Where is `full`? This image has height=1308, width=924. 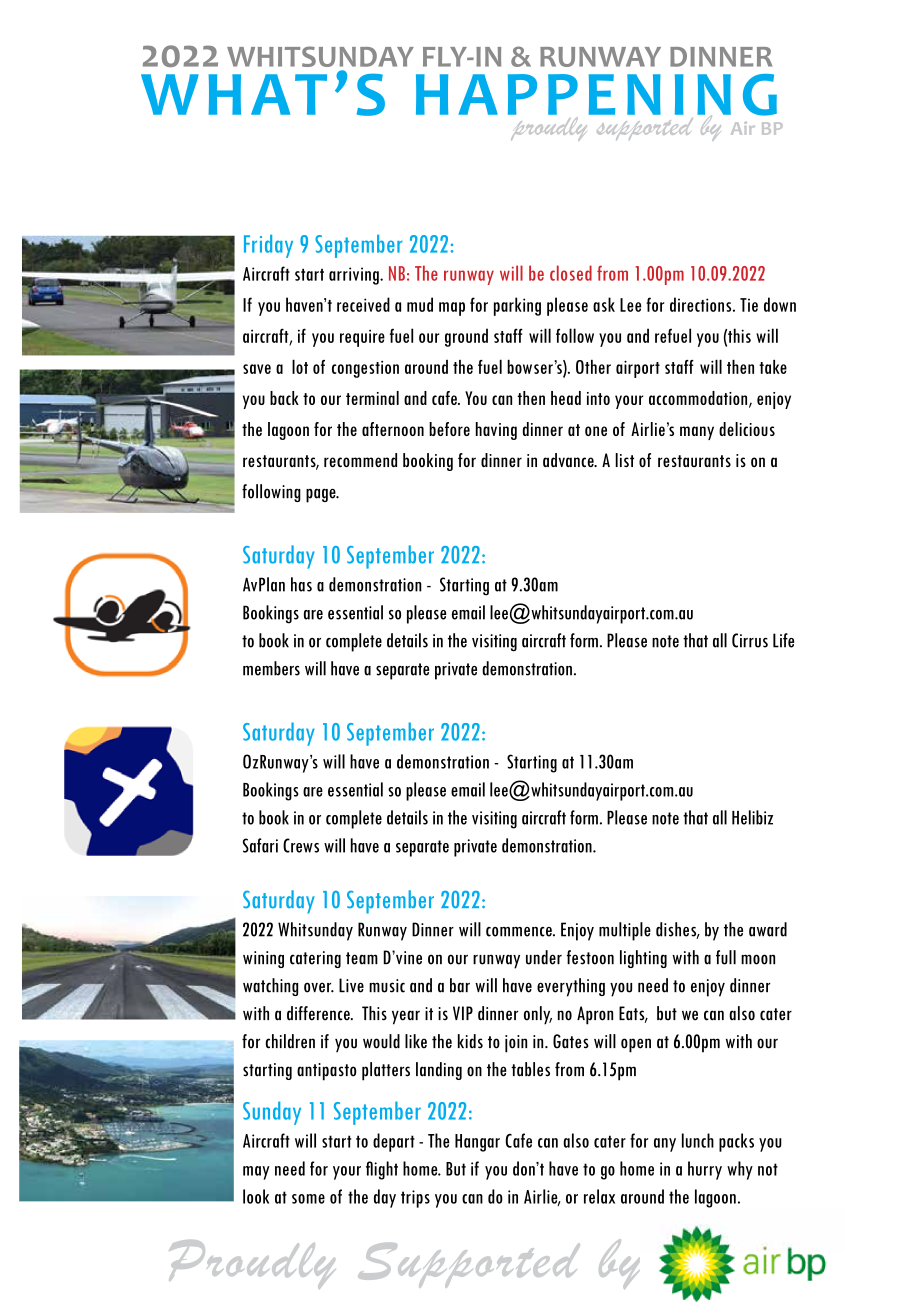
full is located at coordinates (726, 957).
